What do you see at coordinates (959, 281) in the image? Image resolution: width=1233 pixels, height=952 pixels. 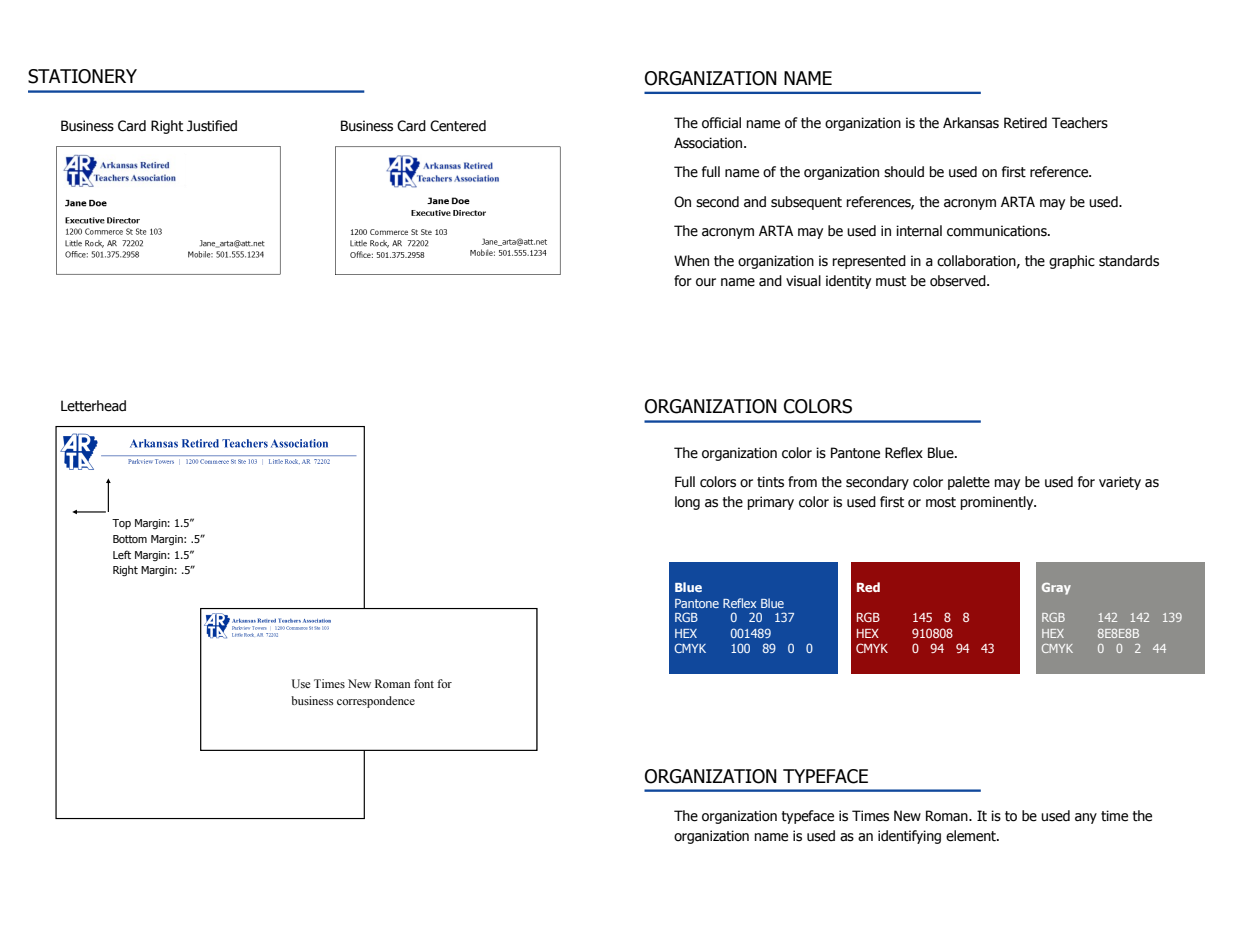 I see `observed` at bounding box center [959, 281].
